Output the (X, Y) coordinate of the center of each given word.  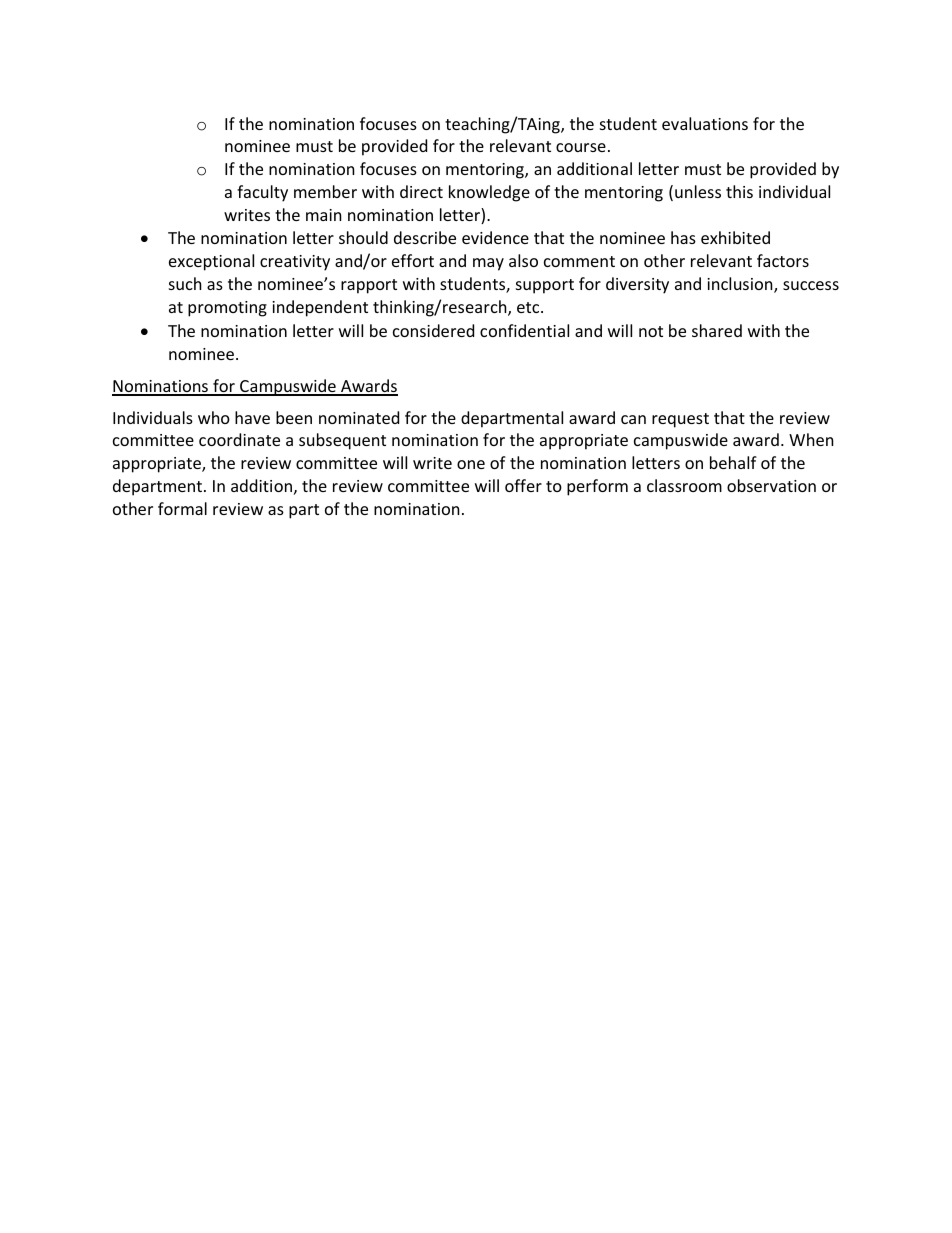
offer (523, 485)
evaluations (705, 123)
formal (182, 508)
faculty (262, 193)
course (581, 147)
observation (771, 485)
